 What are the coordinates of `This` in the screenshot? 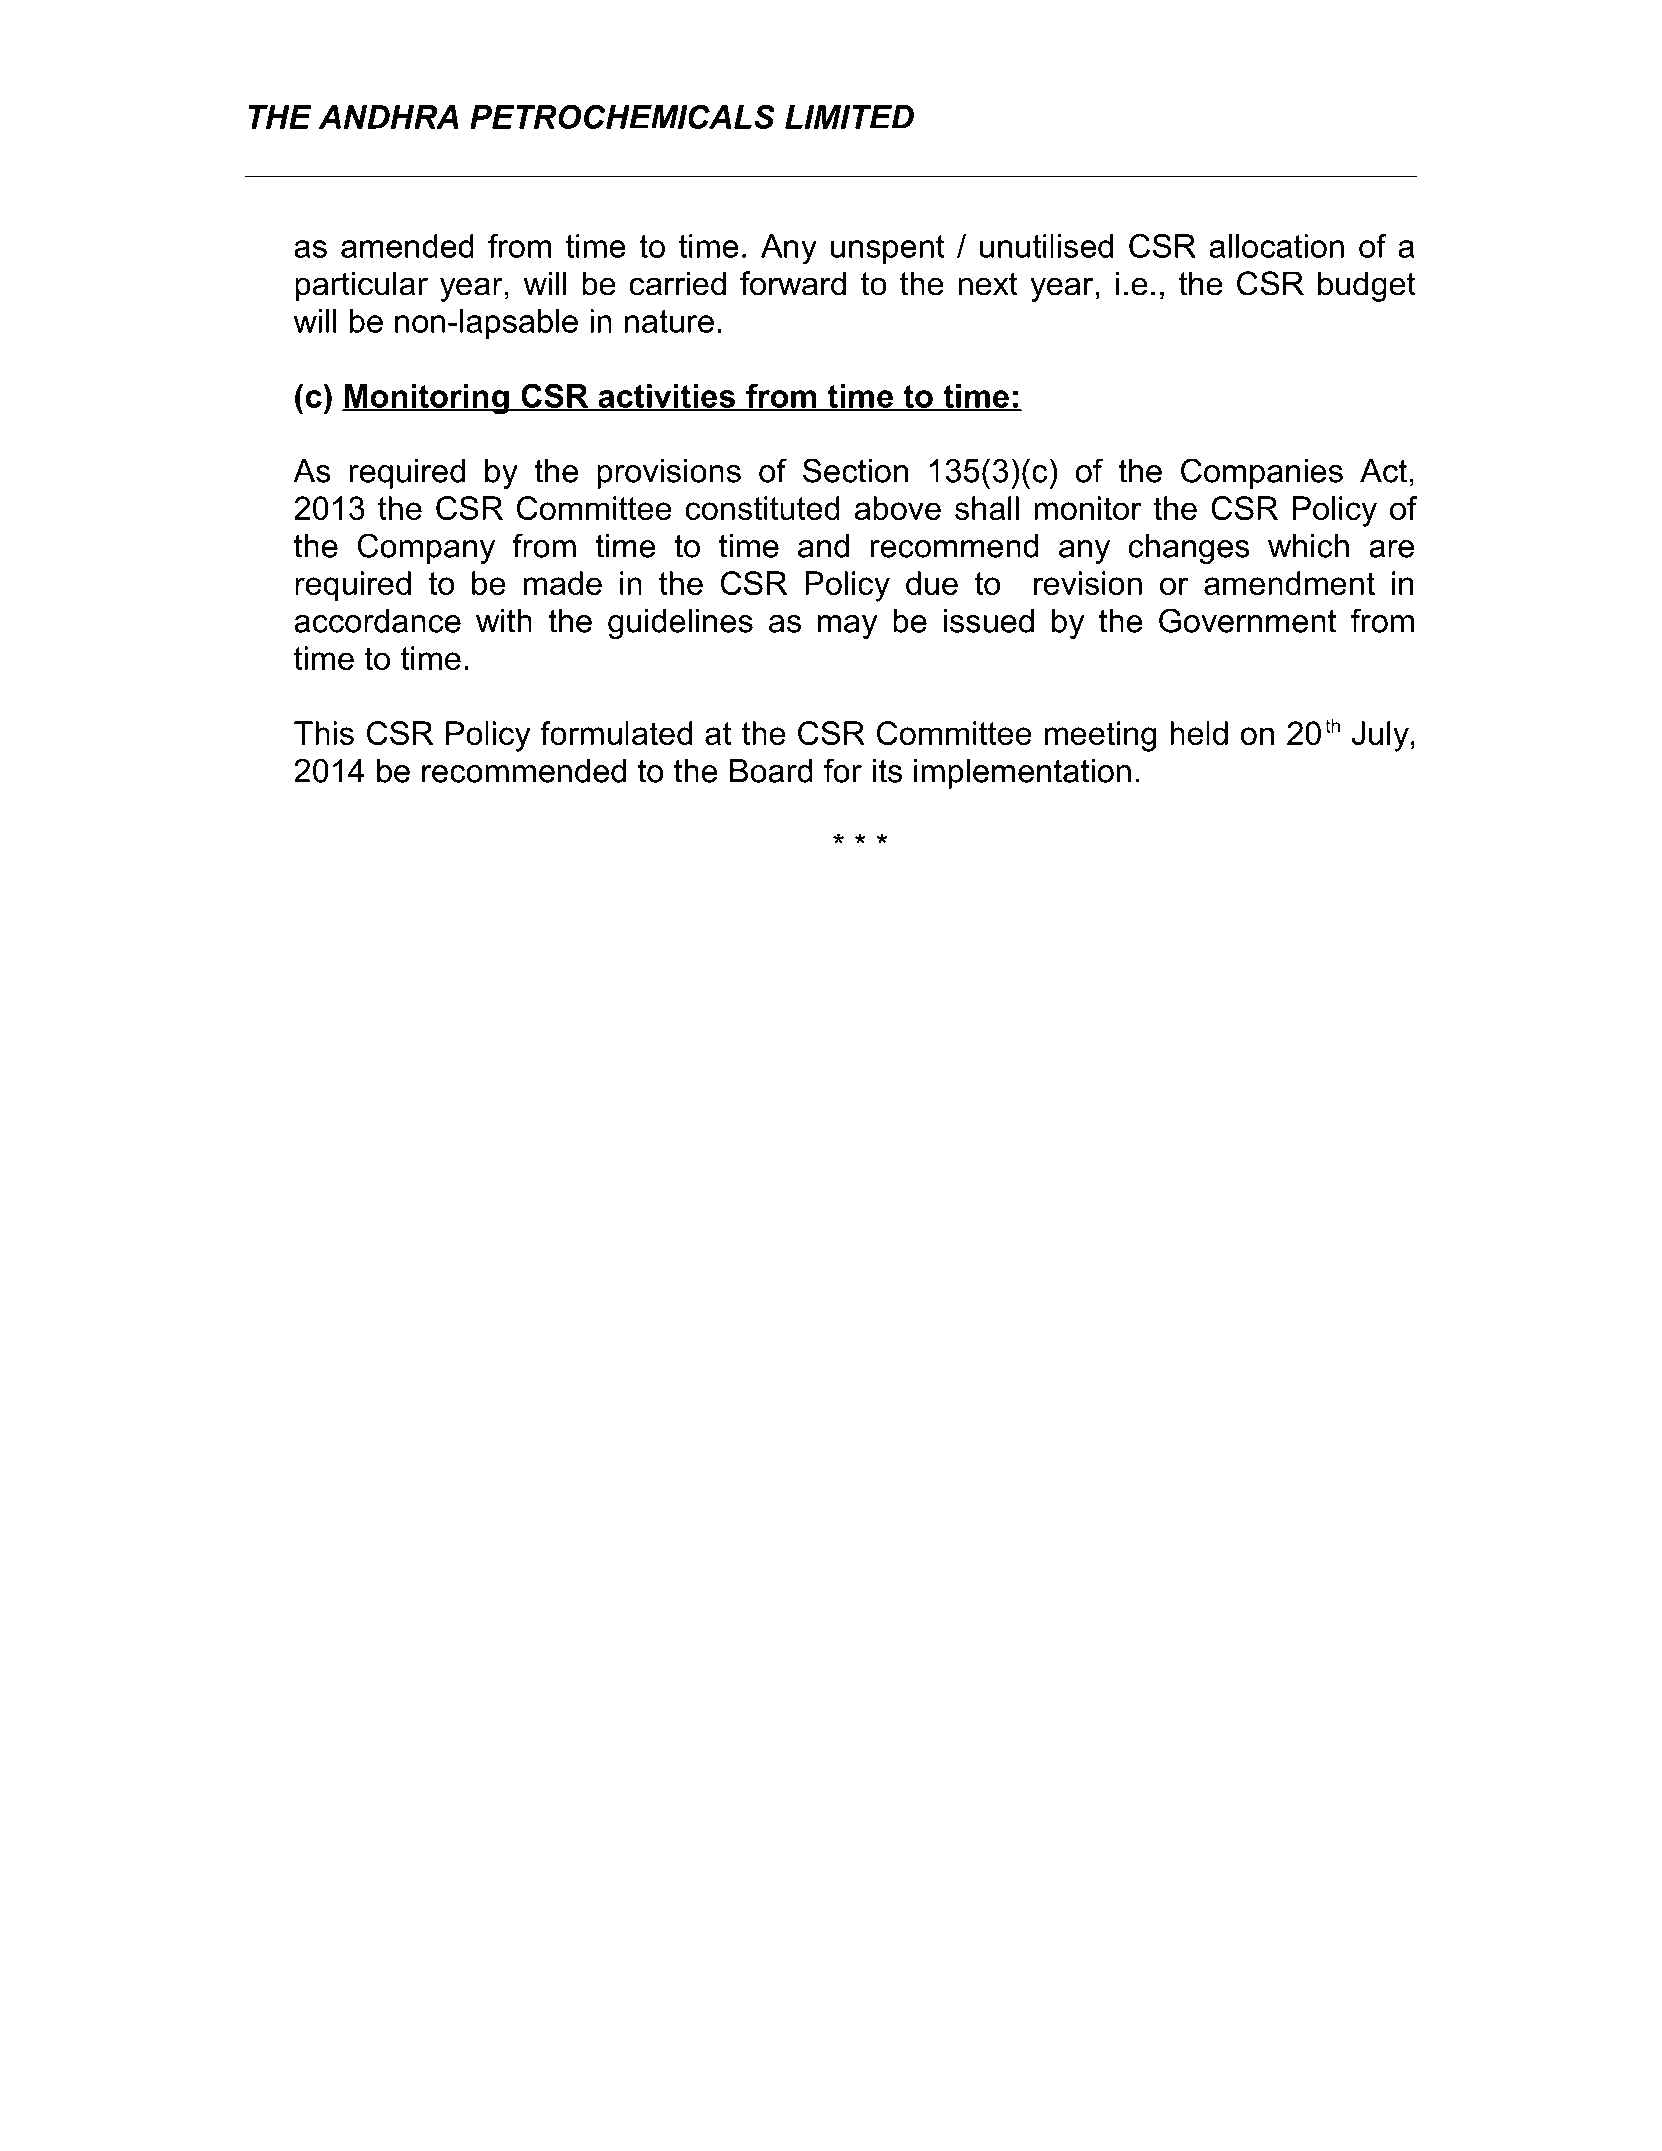 It's located at (324, 733).
